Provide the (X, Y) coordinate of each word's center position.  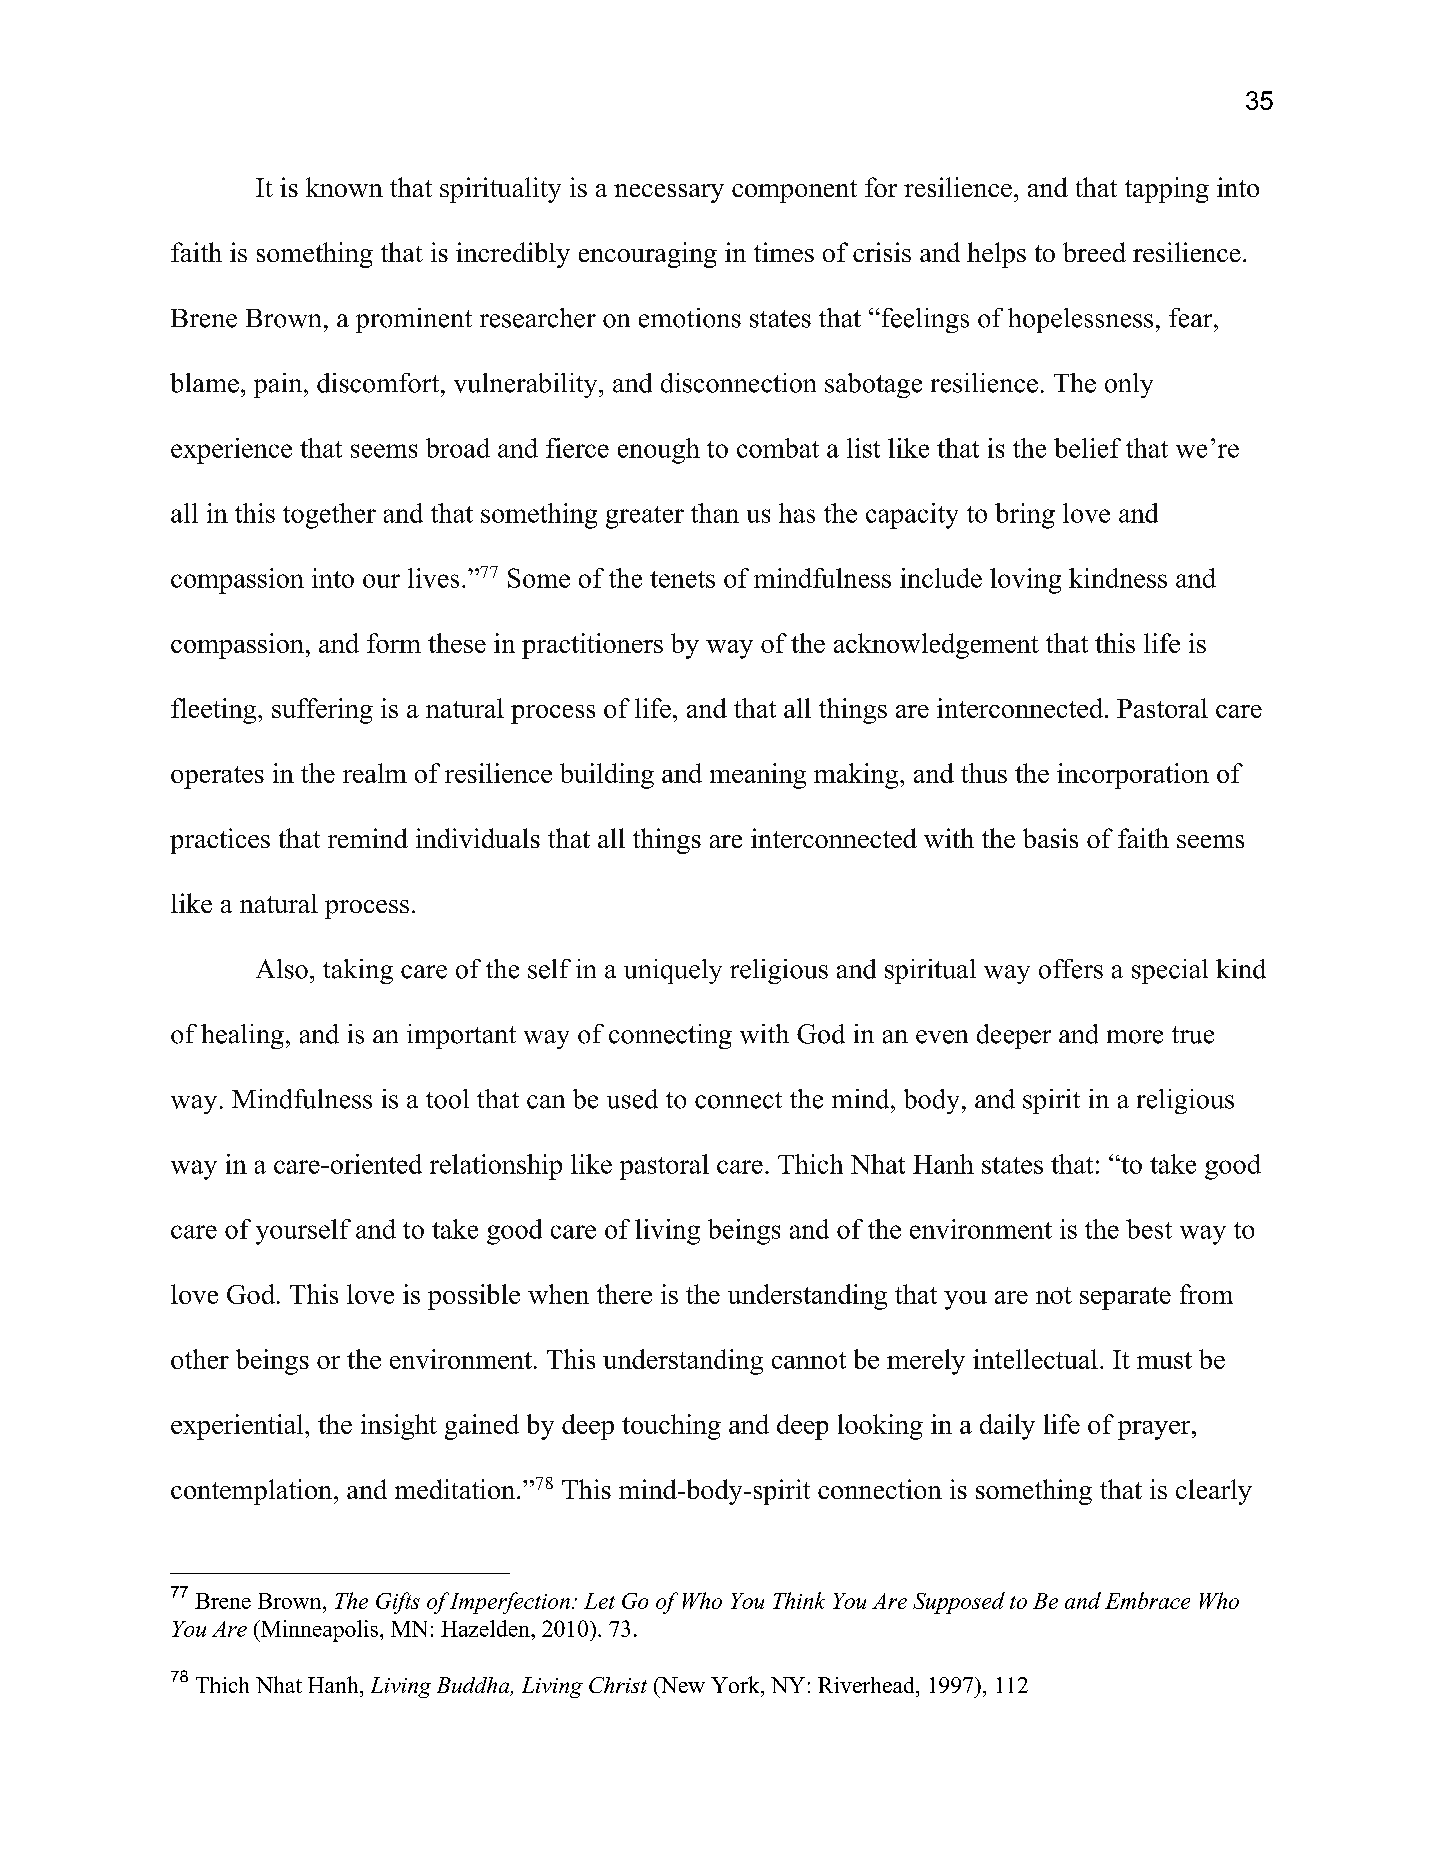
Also (282, 969)
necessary (669, 193)
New (681, 1685)
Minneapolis (318, 1631)
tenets (682, 579)
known (344, 187)
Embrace (1147, 1600)
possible (474, 1297)
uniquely (673, 971)
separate (1125, 1298)
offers (1071, 969)
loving (1025, 581)
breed (1094, 252)
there (624, 1294)
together (329, 516)
